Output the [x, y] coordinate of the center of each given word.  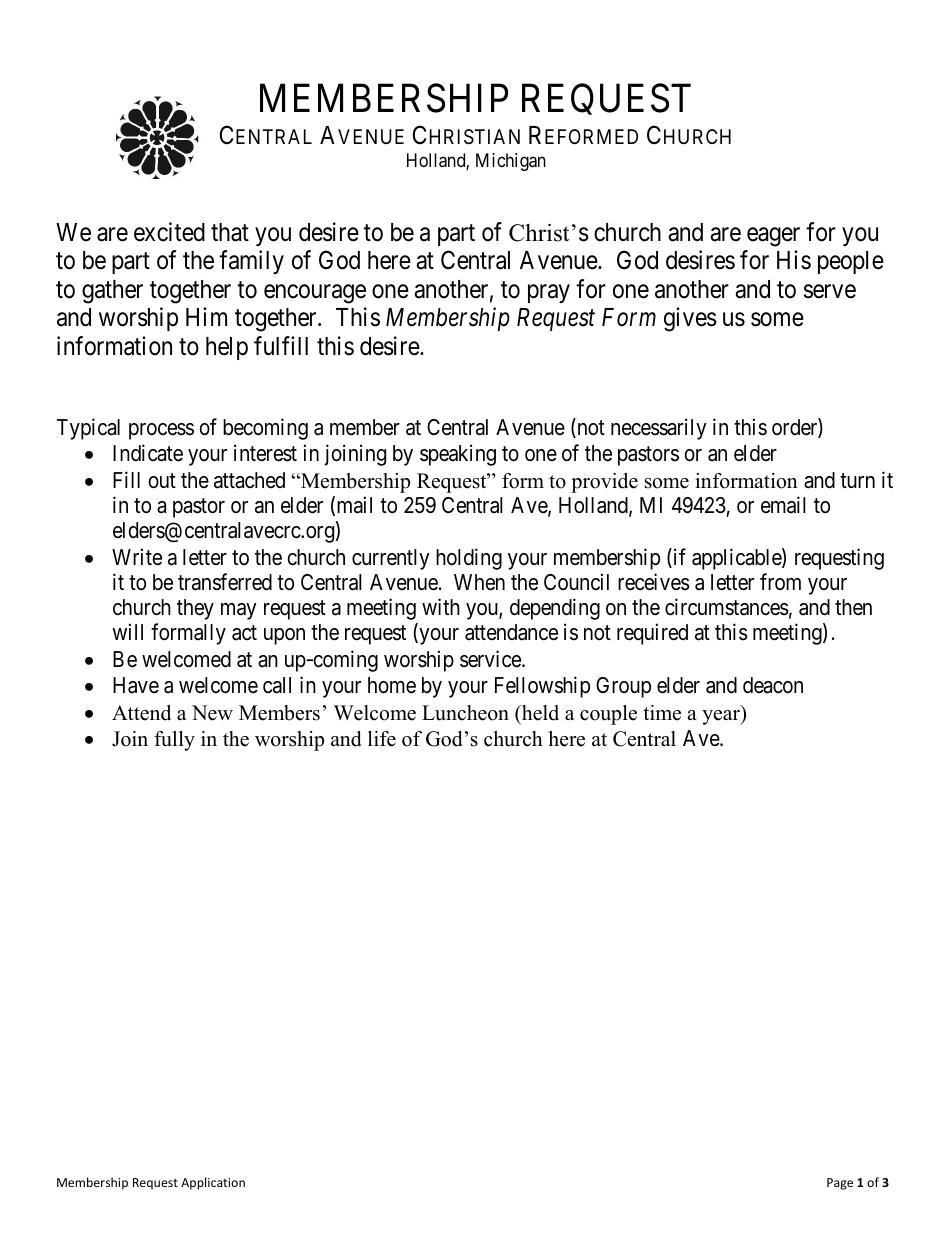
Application [213, 1183]
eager [773, 237]
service [491, 659]
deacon [773, 685]
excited [169, 232]
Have [136, 685]
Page [840, 1184]
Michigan [511, 162]
